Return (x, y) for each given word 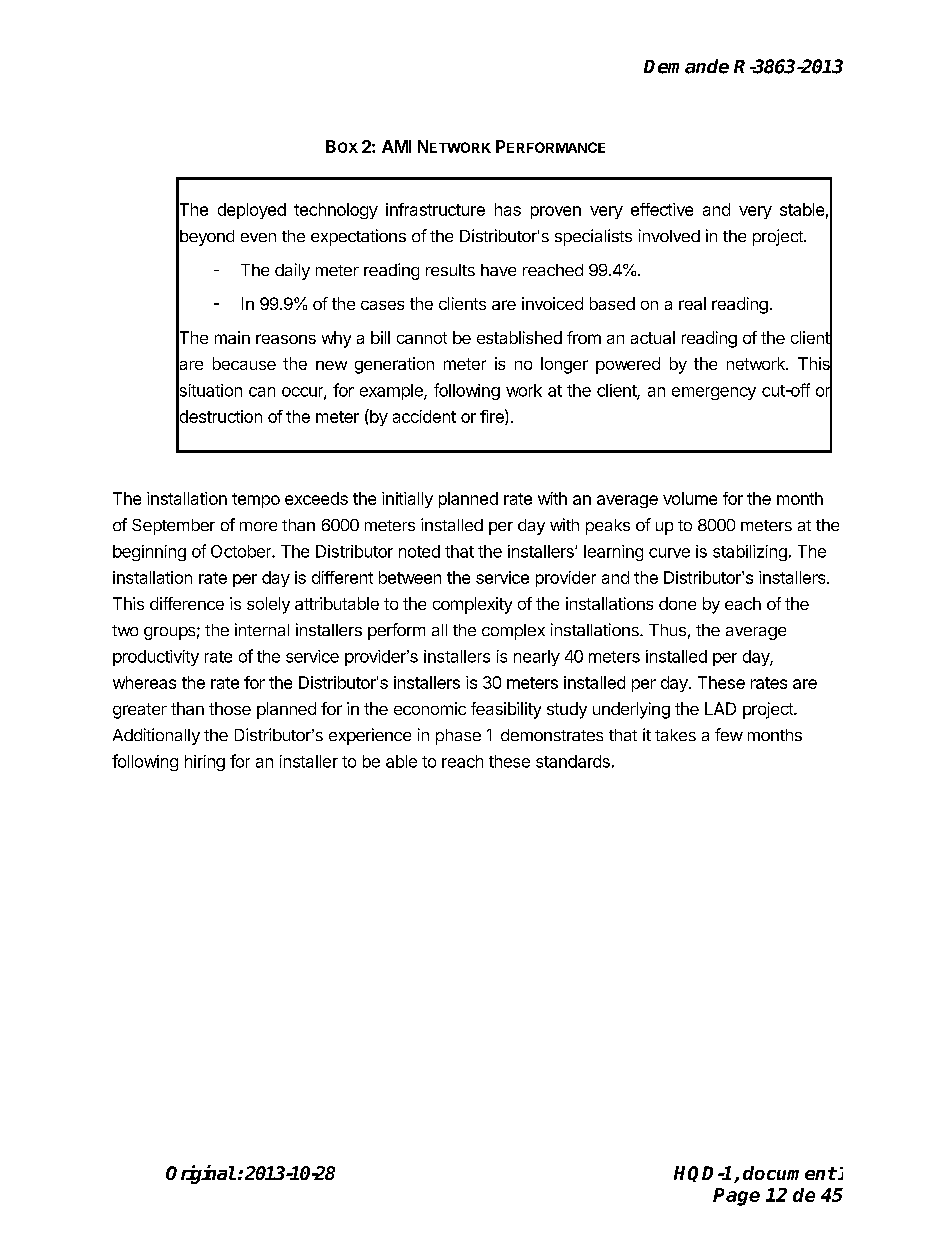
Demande (686, 66)
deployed (252, 211)
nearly (537, 658)
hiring (205, 763)
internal (262, 629)
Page (736, 1197)
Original (201, 1174)
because (244, 363)
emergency (714, 393)
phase (458, 737)
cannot (422, 338)
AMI (396, 146)
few (729, 734)
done (677, 603)
